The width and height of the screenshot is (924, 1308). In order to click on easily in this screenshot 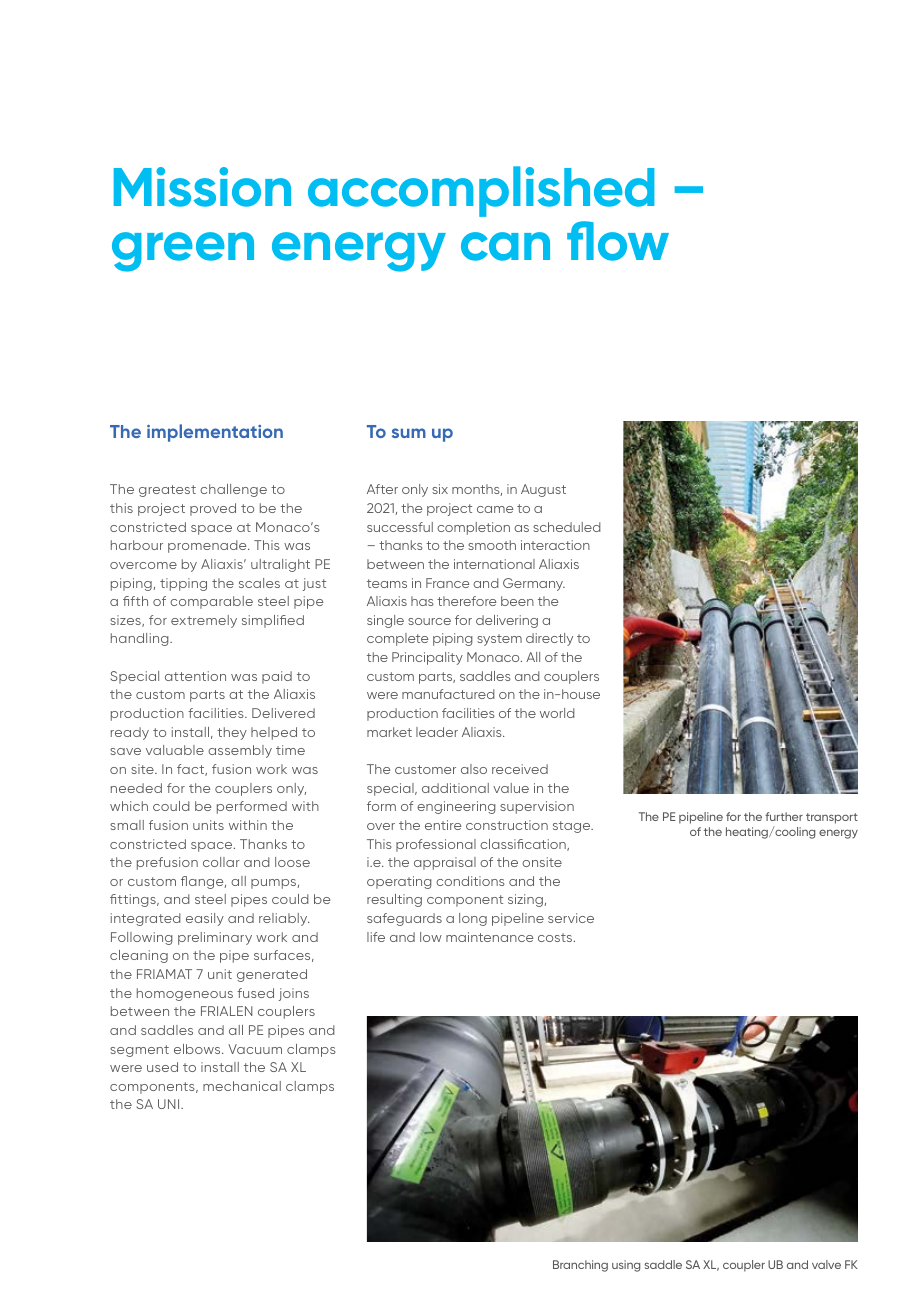, I will do `click(205, 919)`.
